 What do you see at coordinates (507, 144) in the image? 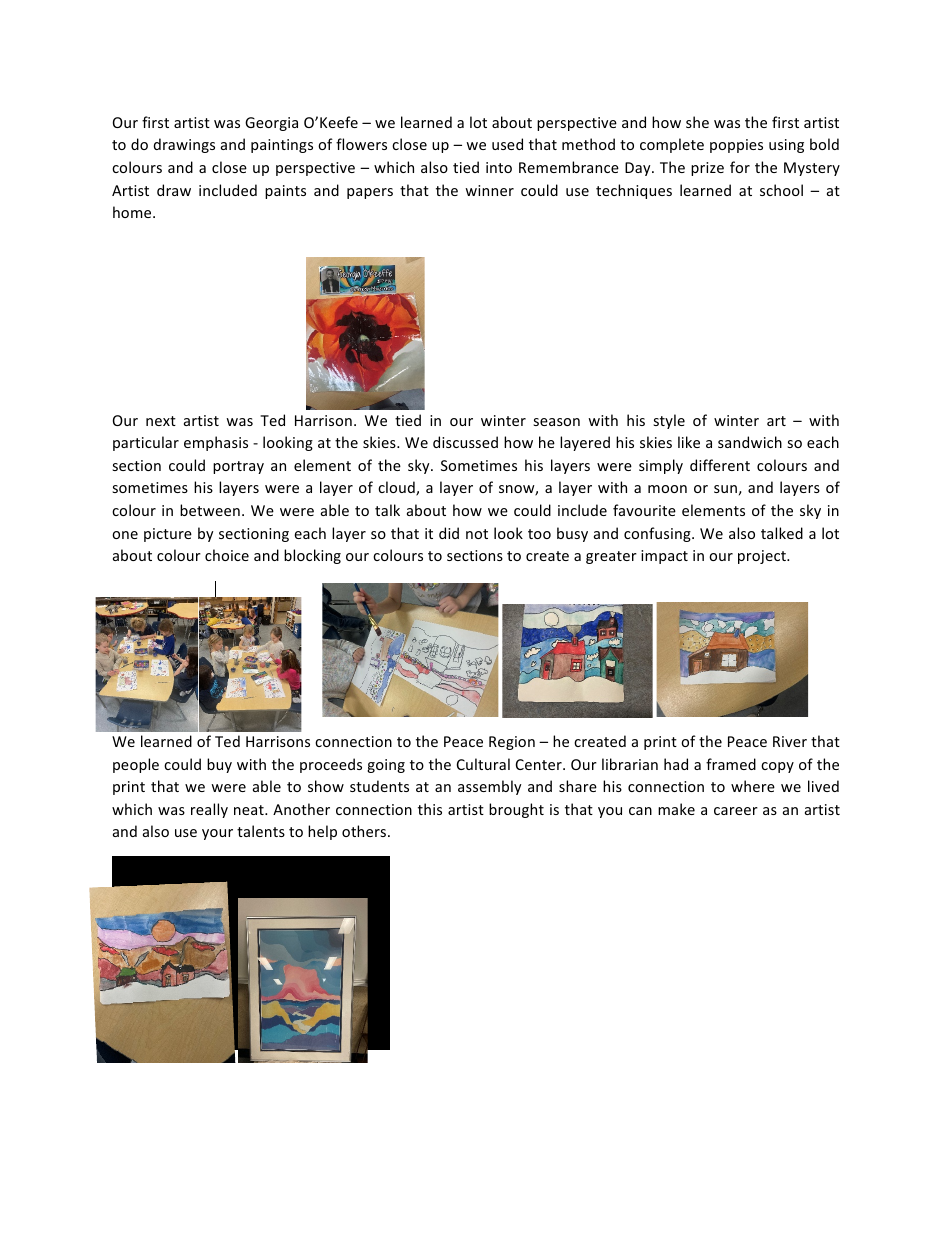
I see `used` at bounding box center [507, 144].
